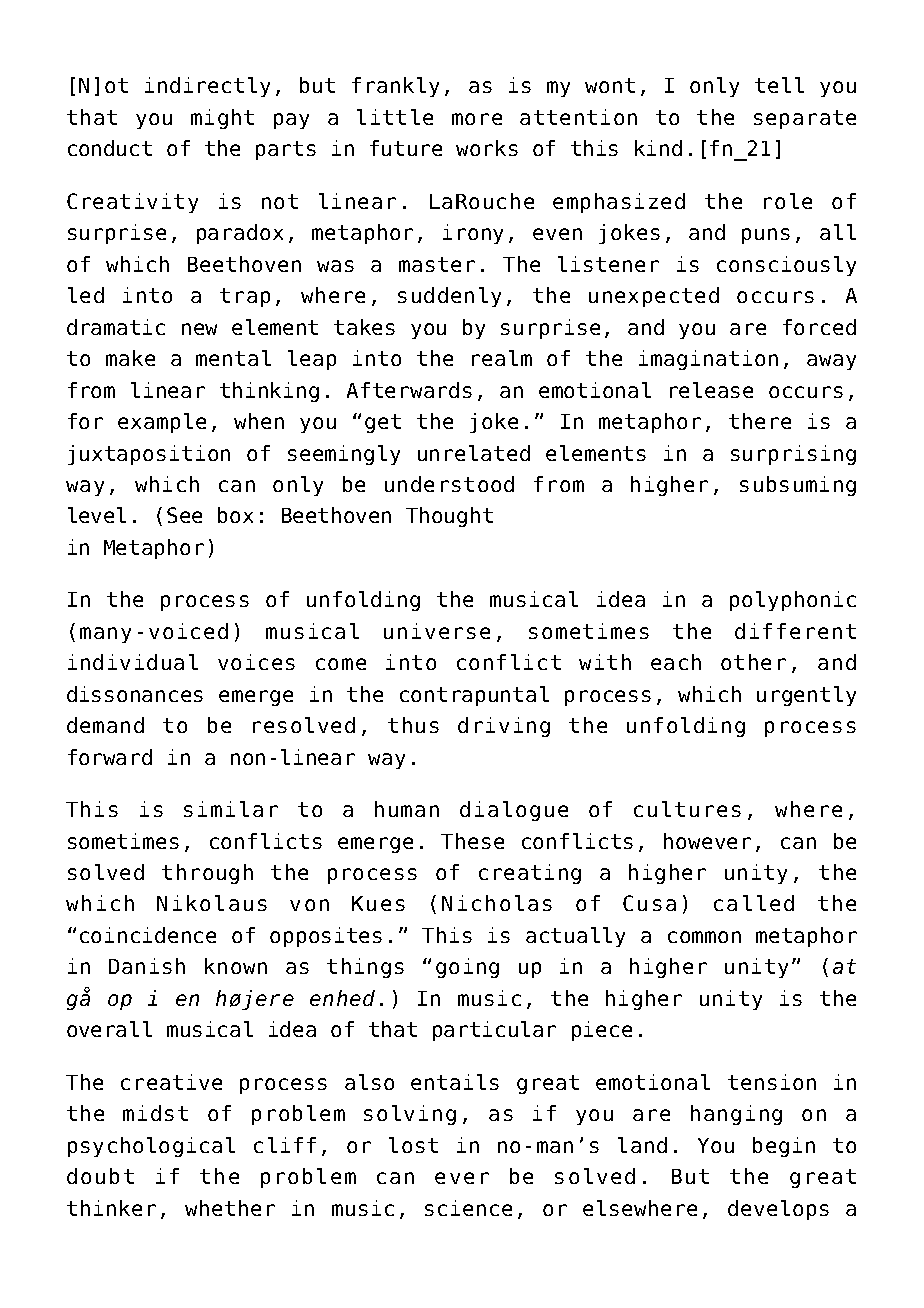 This document has width=924, height=1308. Describe the element at coordinates (779, 85) in the document. I see `tell` at that location.
